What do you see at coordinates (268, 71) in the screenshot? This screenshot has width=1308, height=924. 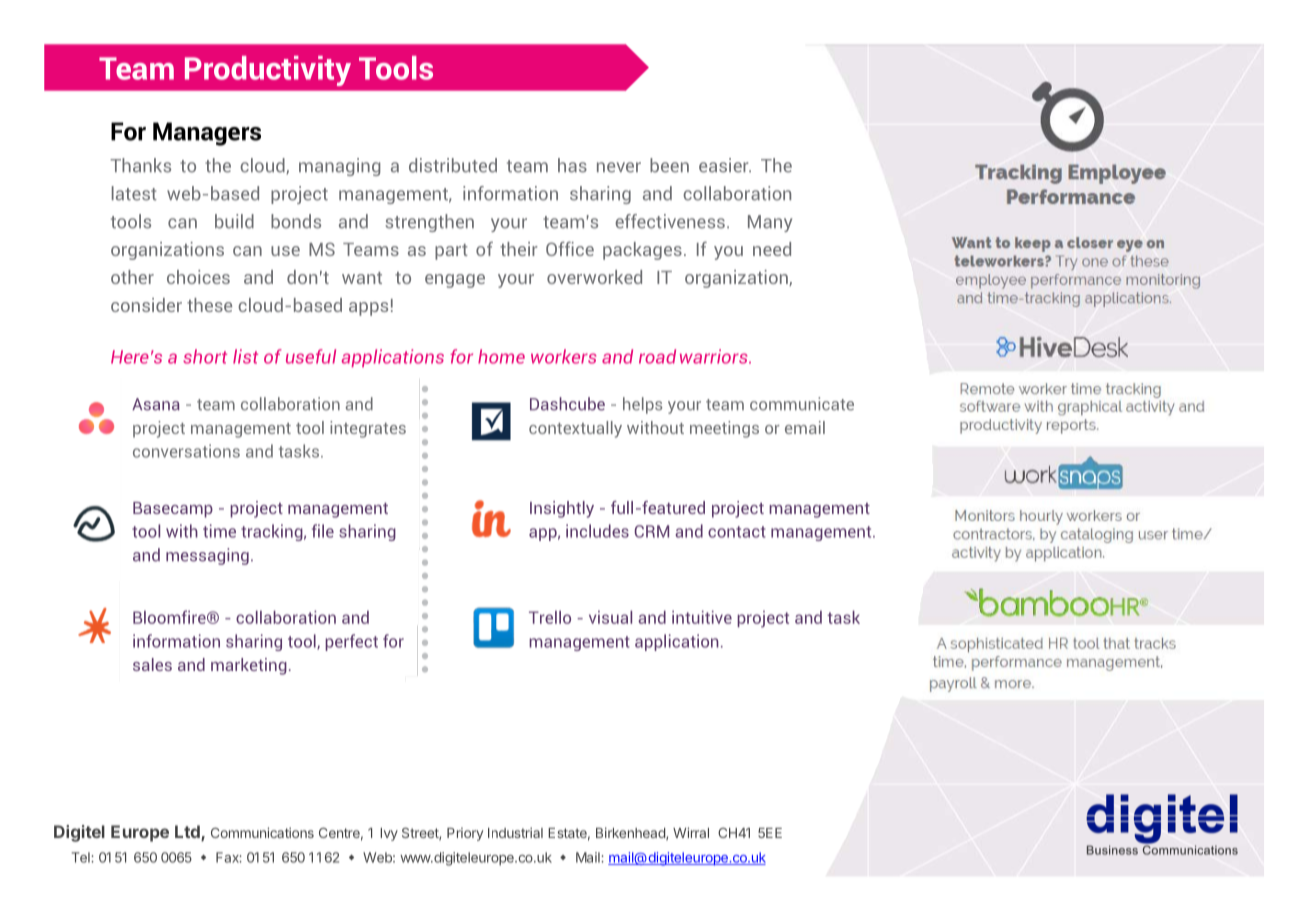 I see `Productivity` at bounding box center [268, 71].
